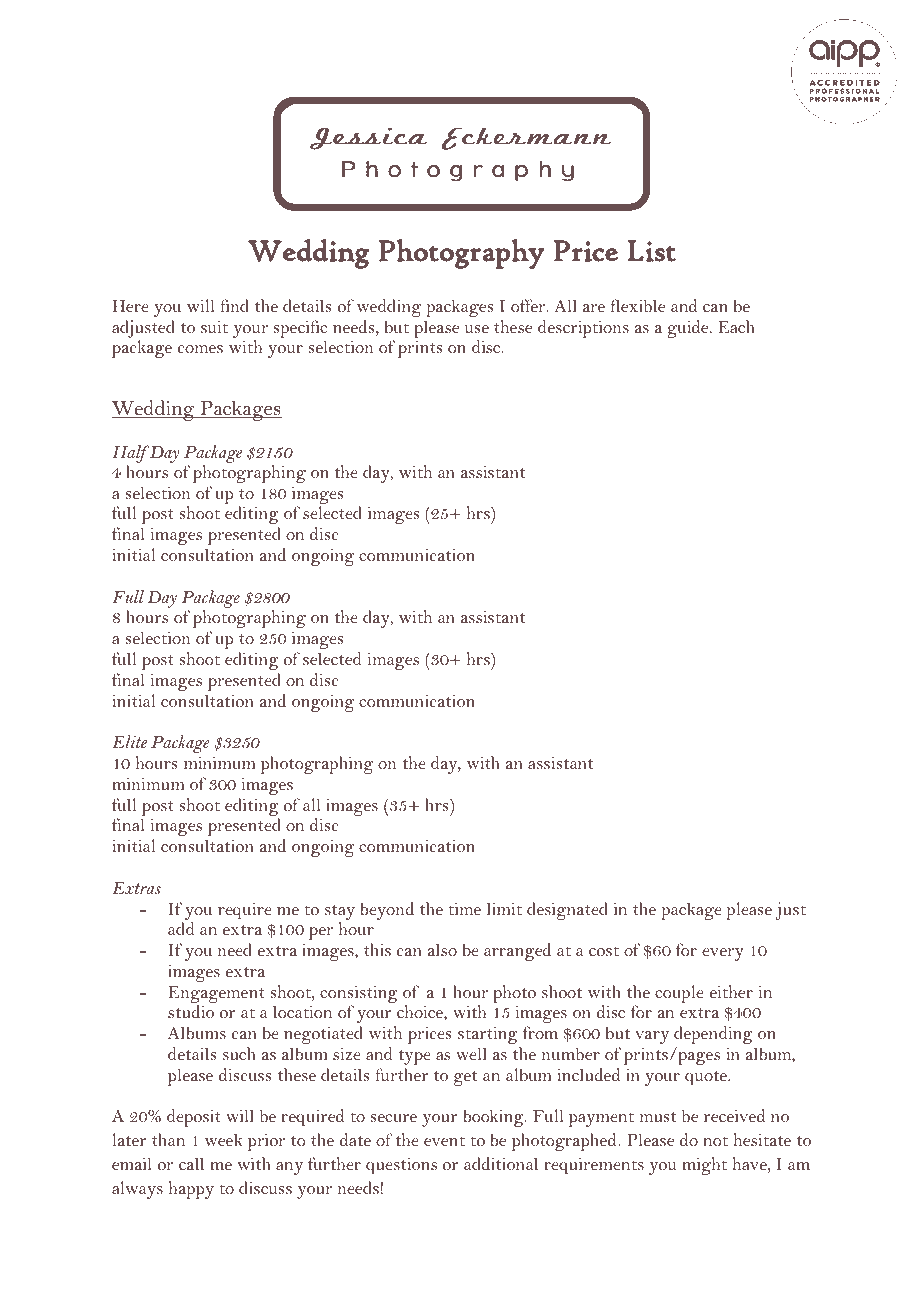  Describe the element at coordinates (704, 1166) in the page. I see `might` at that location.
